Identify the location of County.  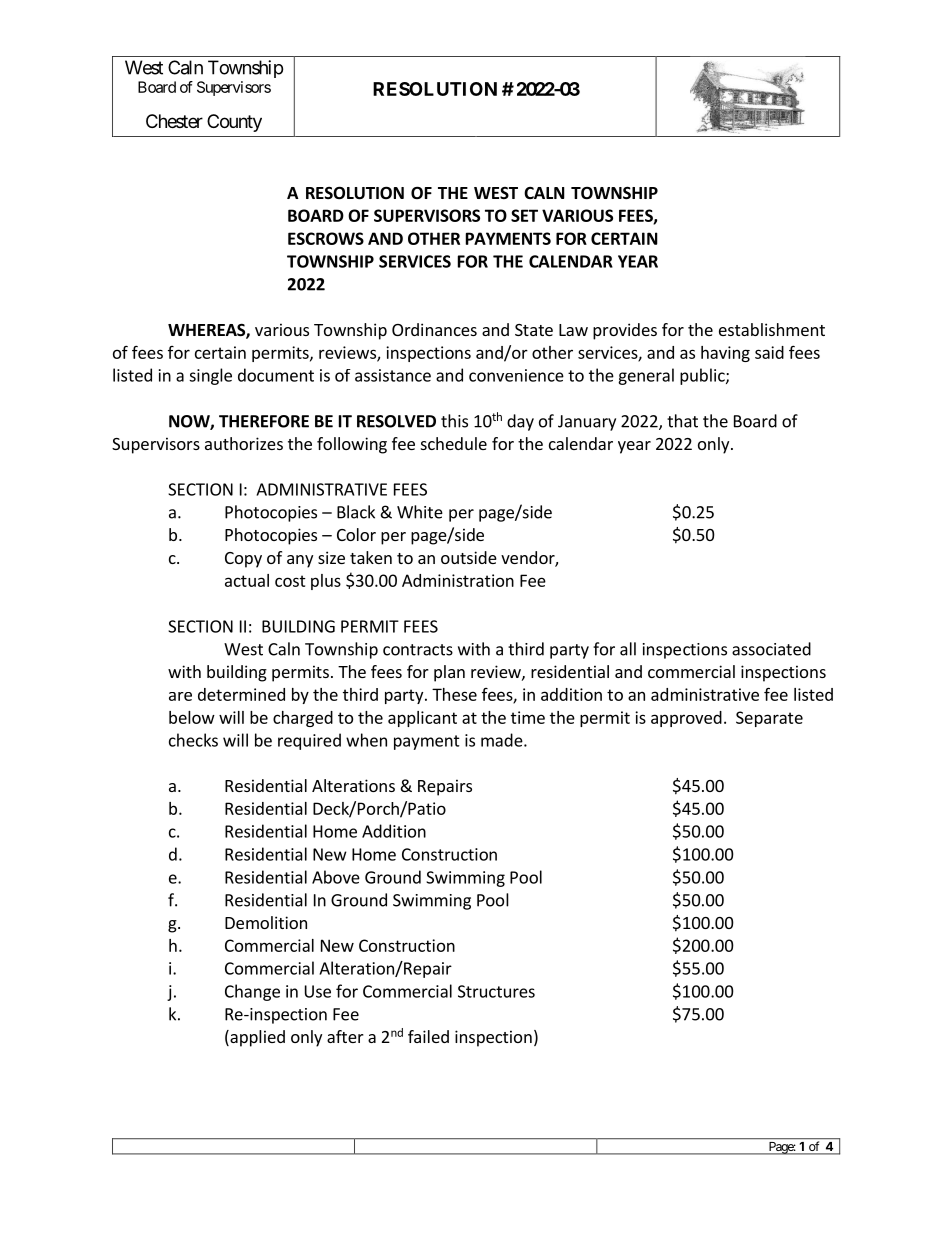
(234, 123).
